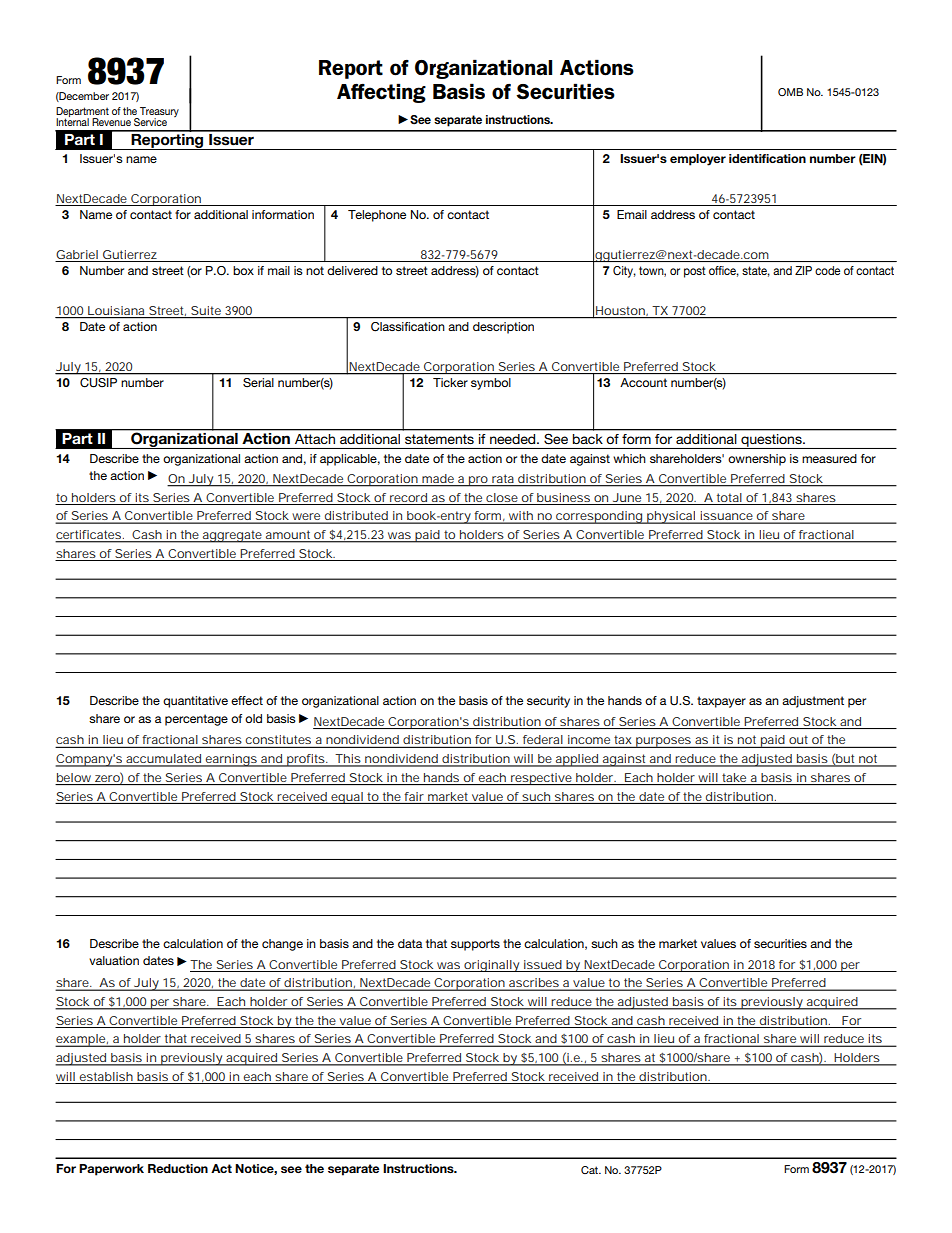 The width and height of the screenshot is (952, 1233). What do you see at coordinates (721, 702) in the screenshot?
I see `taxpayer` at bounding box center [721, 702].
